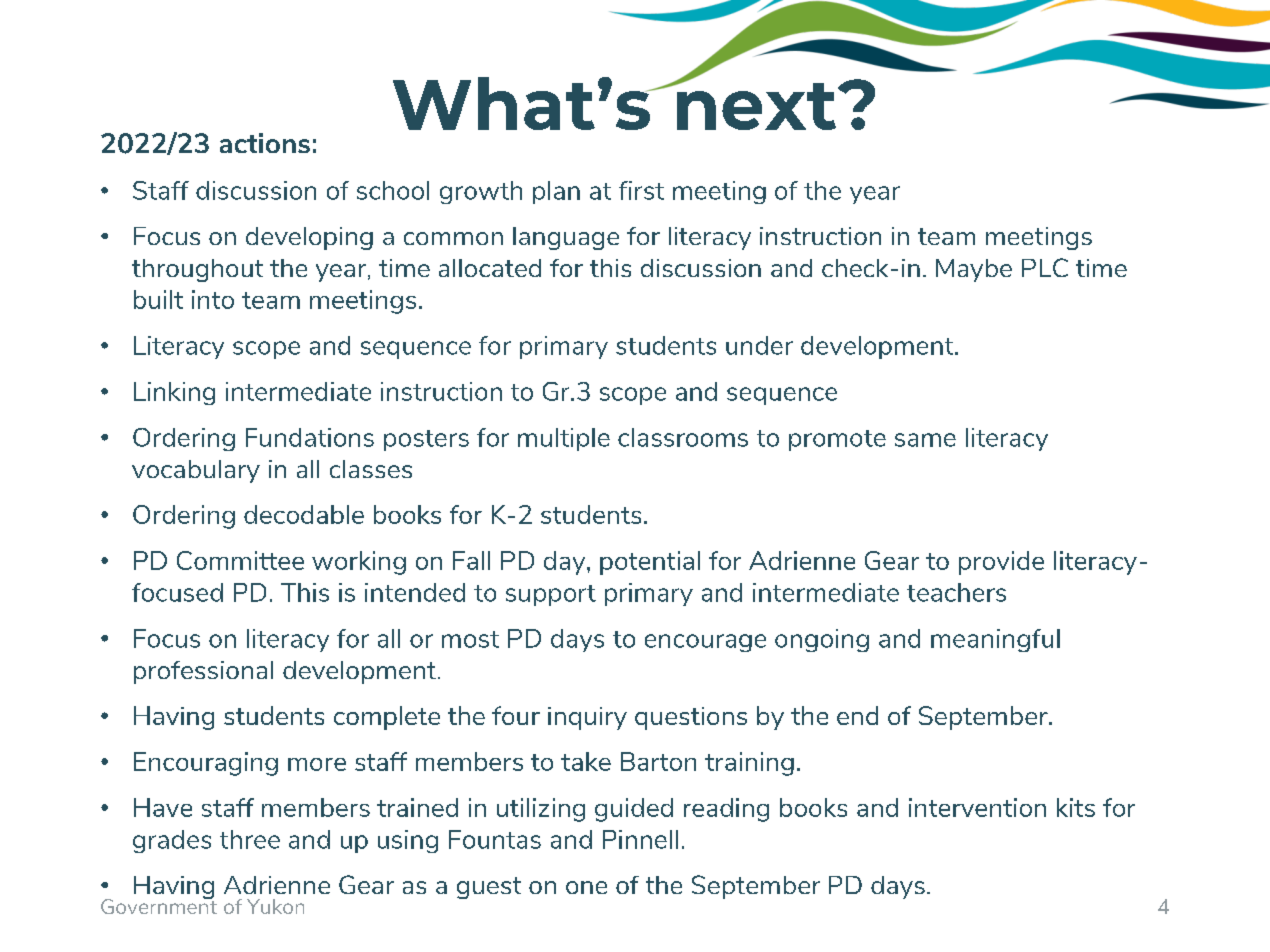 The height and width of the screenshot is (952, 1270). I want to click on vocabulary, so click(196, 471).
